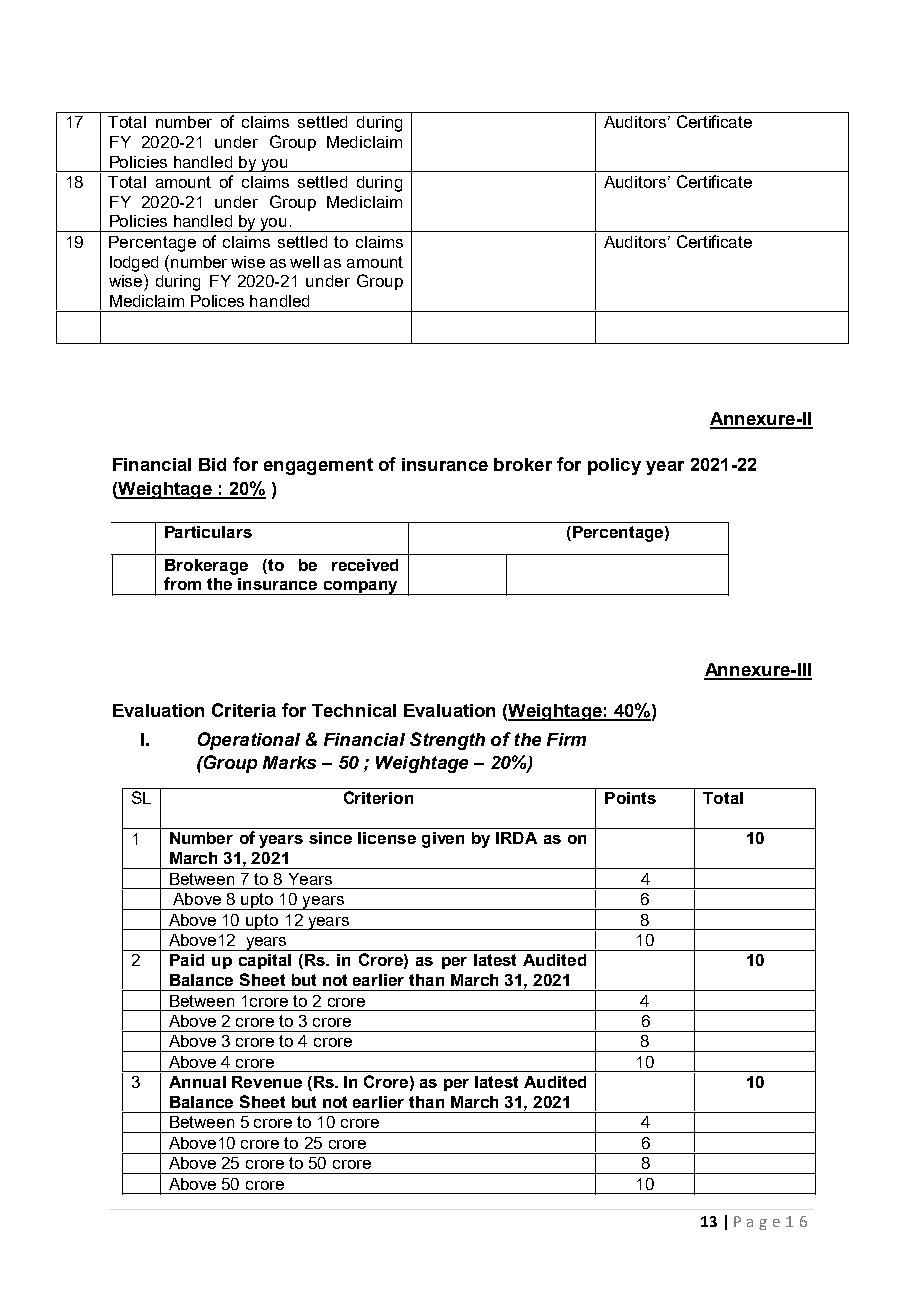 The image size is (924, 1308). Describe the element at coordinates (187, 960) in the screenshot. I see `Paid` at that location.
